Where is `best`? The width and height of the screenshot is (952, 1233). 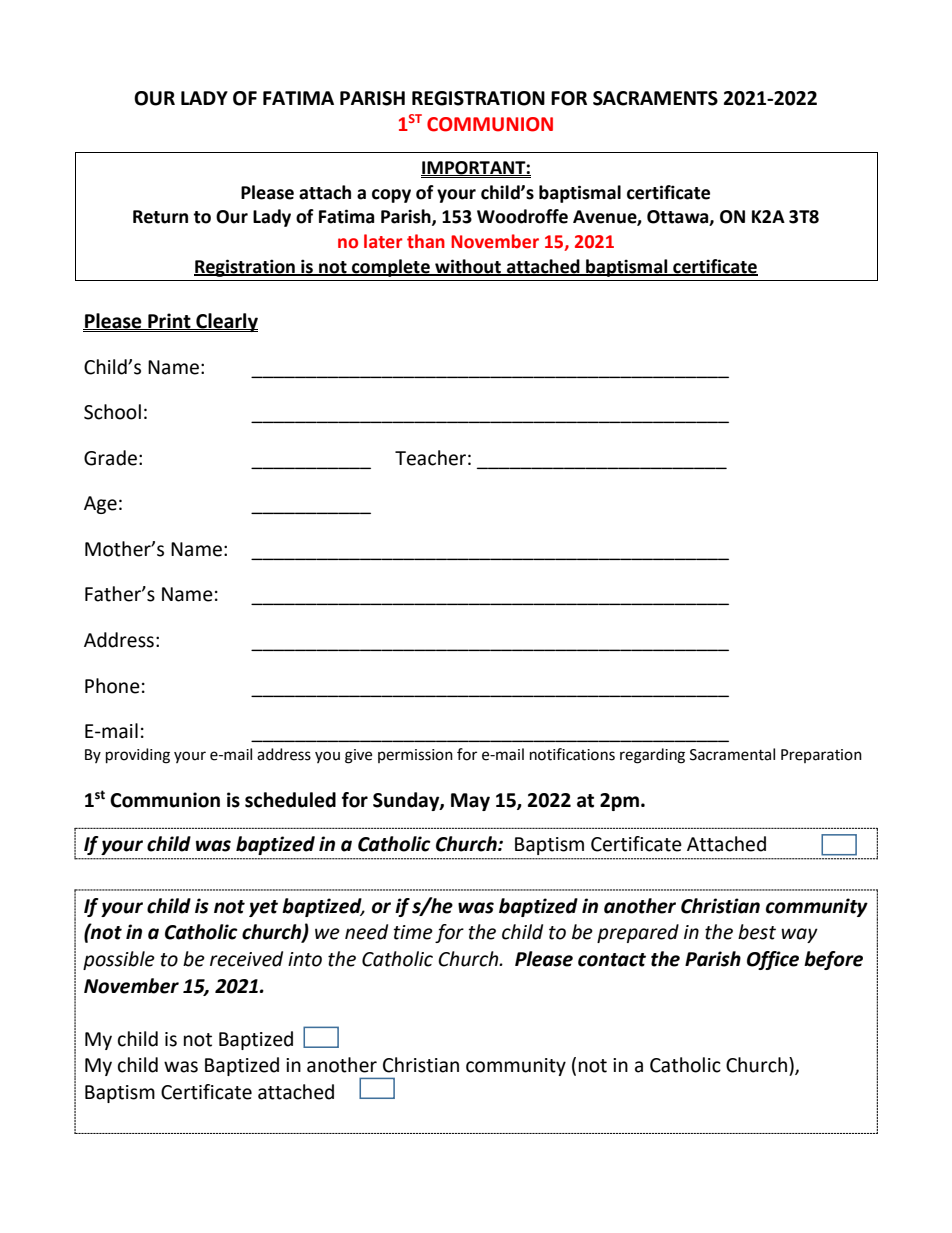 best is located at coordinates (757, 932).
